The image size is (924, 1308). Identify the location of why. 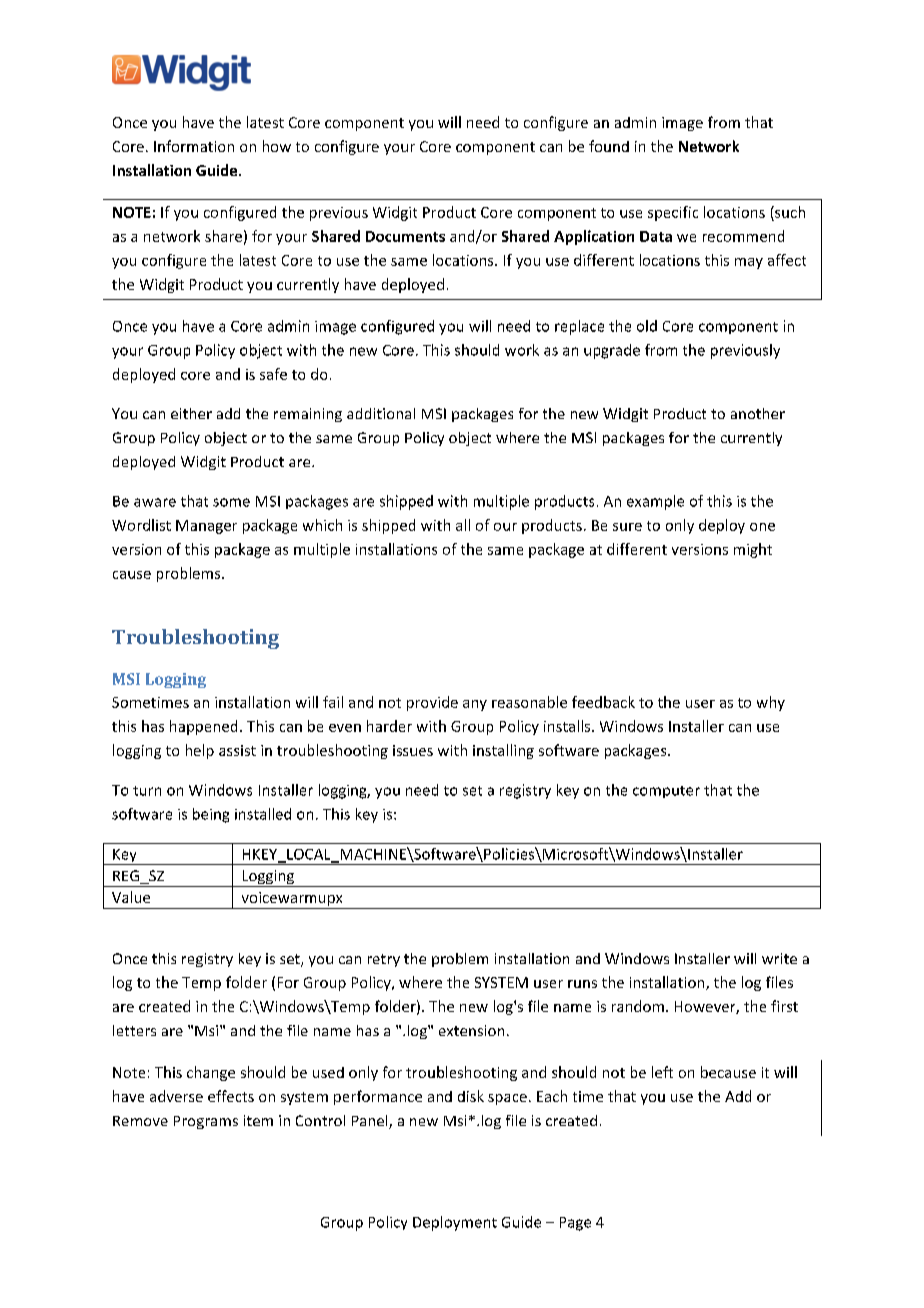
(771, 703).
